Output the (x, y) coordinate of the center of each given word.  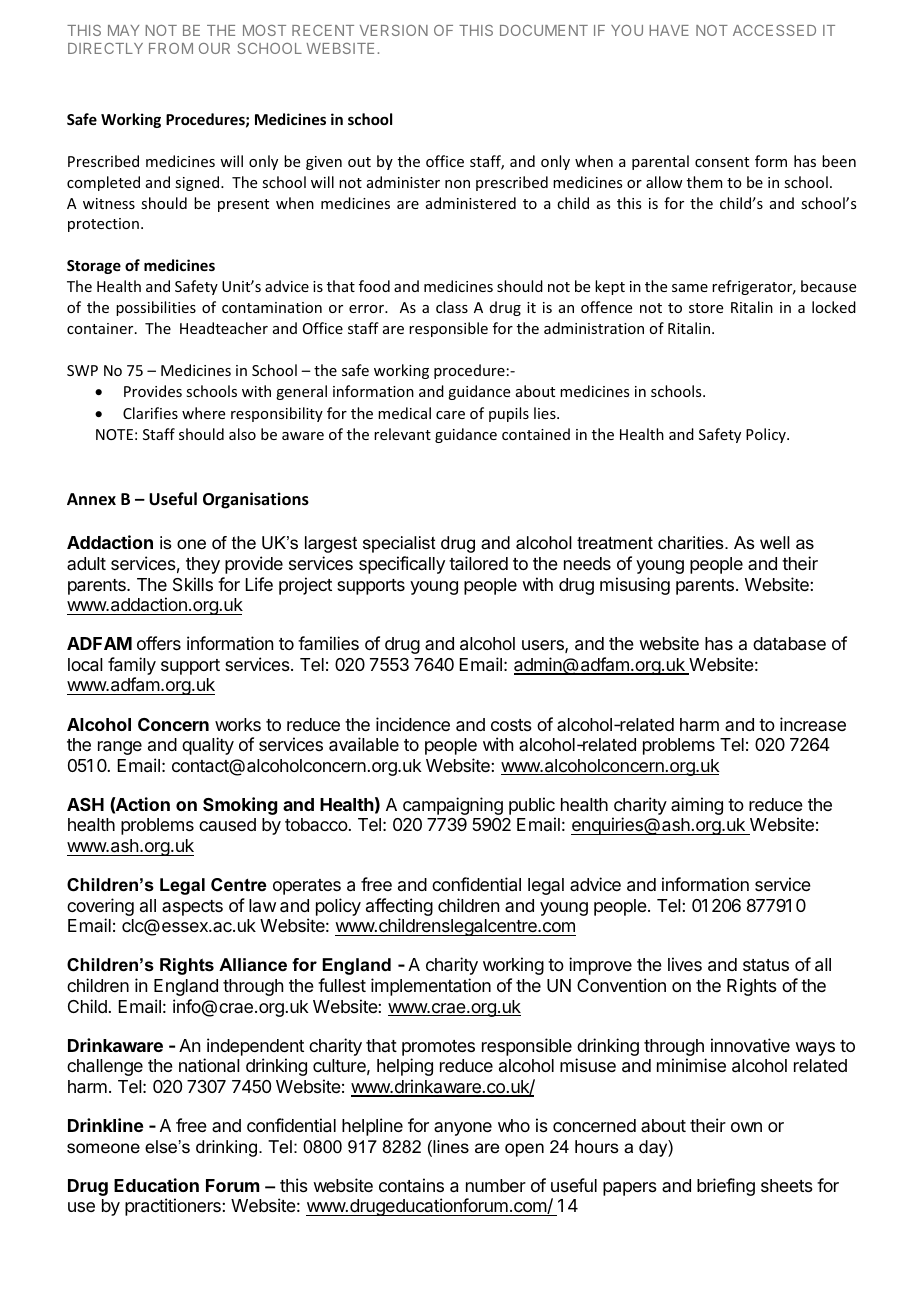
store (706, 308)
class (452, 307)
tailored (478, 563)
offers (159, 643)
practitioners (174, 1207)
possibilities (156, 308)
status (766, 965)
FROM (171, 48)
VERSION (394, 30)
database (789, 644)
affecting (399, 908)
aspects (192, 908)
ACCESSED (774, 30)
